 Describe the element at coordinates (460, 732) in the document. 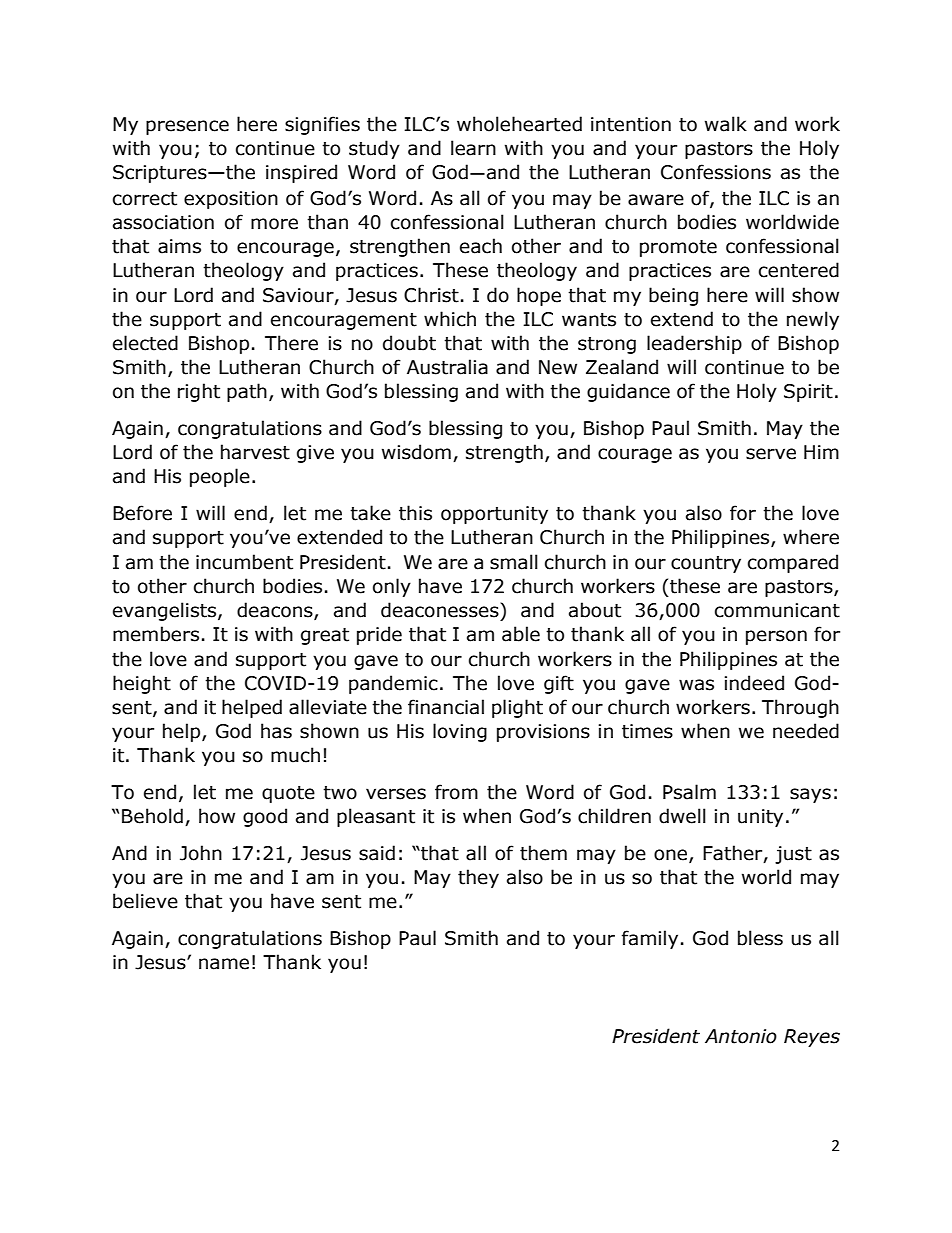

I see `loving` at that location.
